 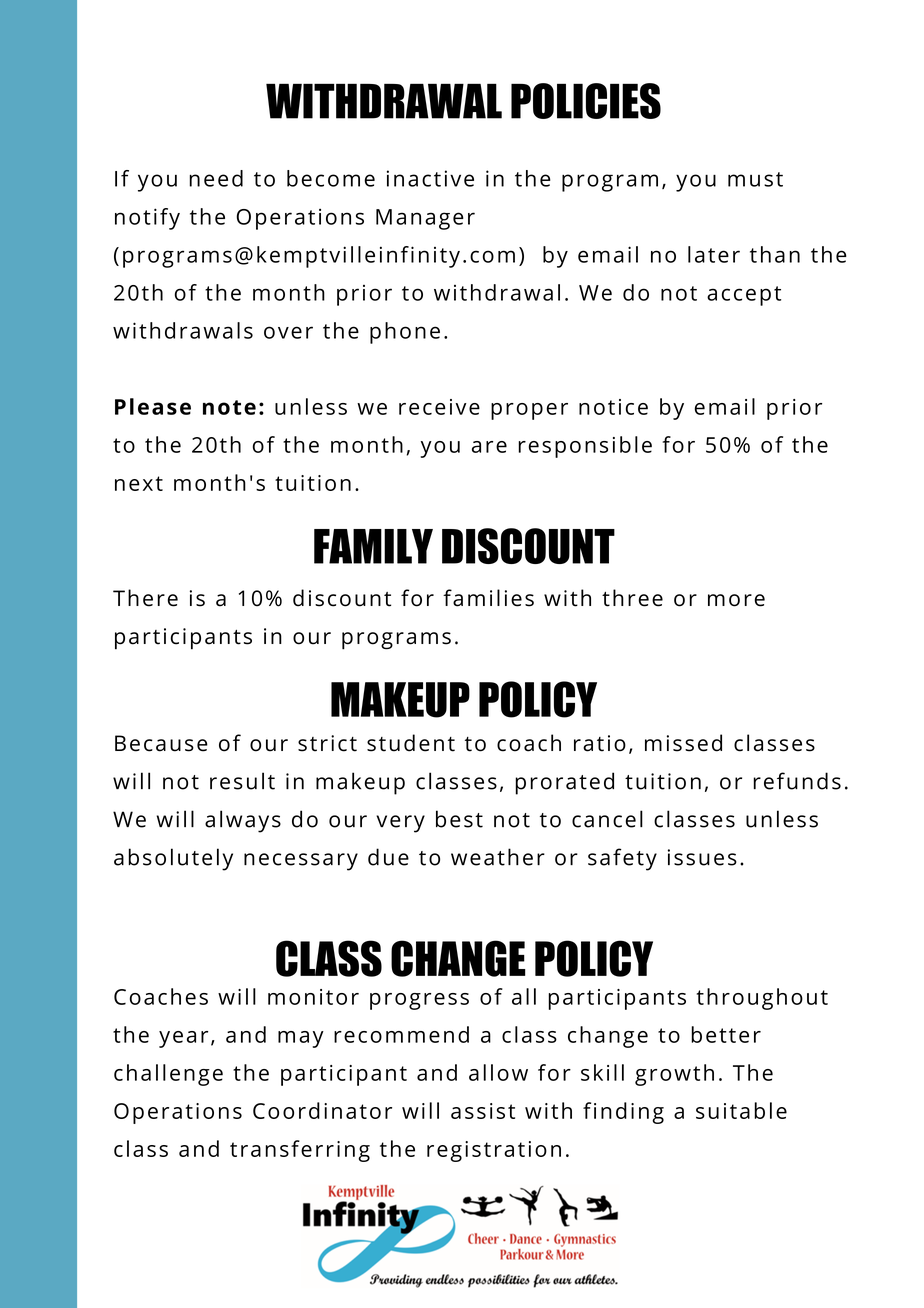 What do you see at coordinates (488, 598) in the page?
I see `families` at bounding box center [488, 598].
